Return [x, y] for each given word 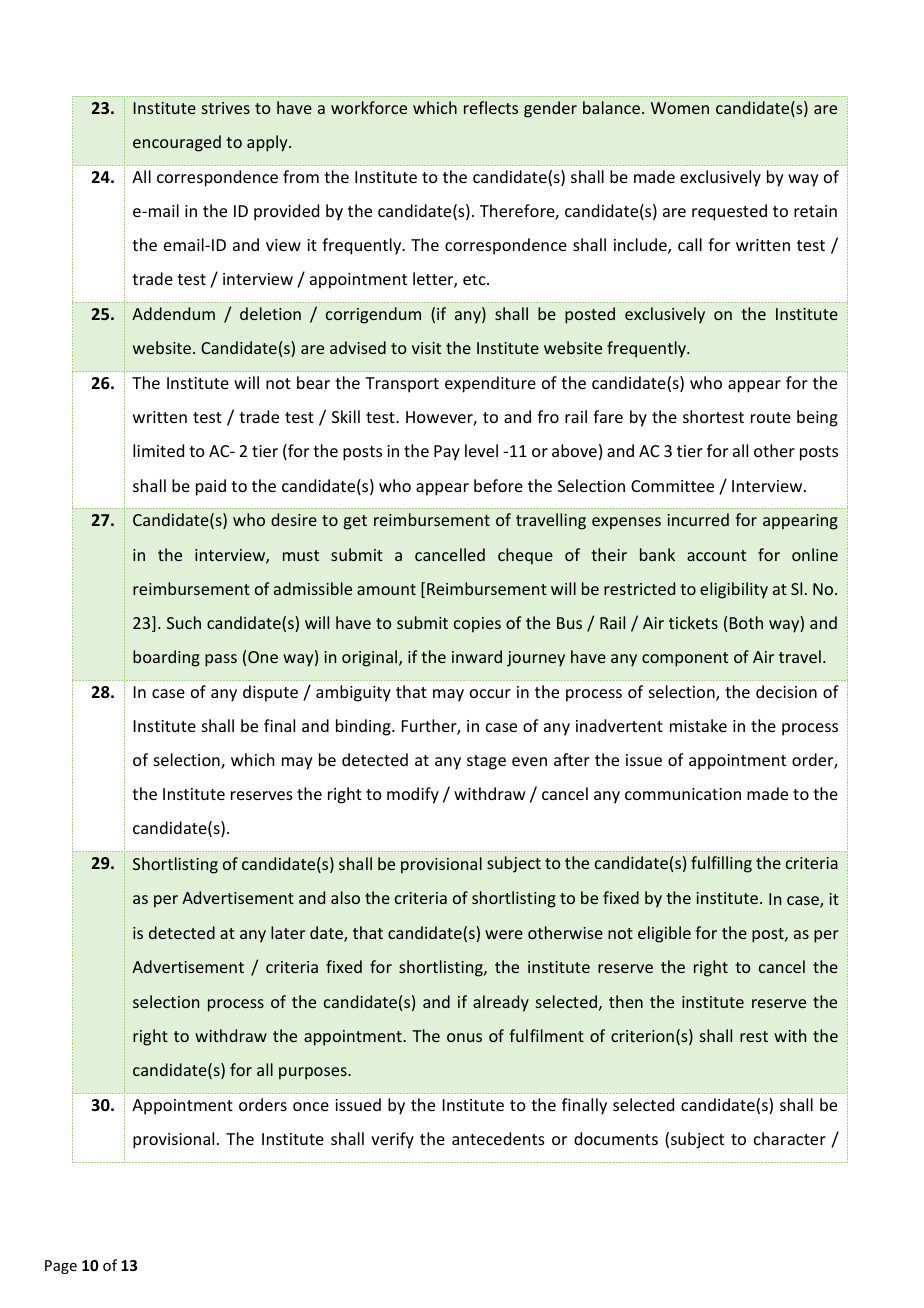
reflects [491, 107]
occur [490, 693]
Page [61, 1267]
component [685, 659]
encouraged [177, 143]
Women [680, 108]
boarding [166, 658]
